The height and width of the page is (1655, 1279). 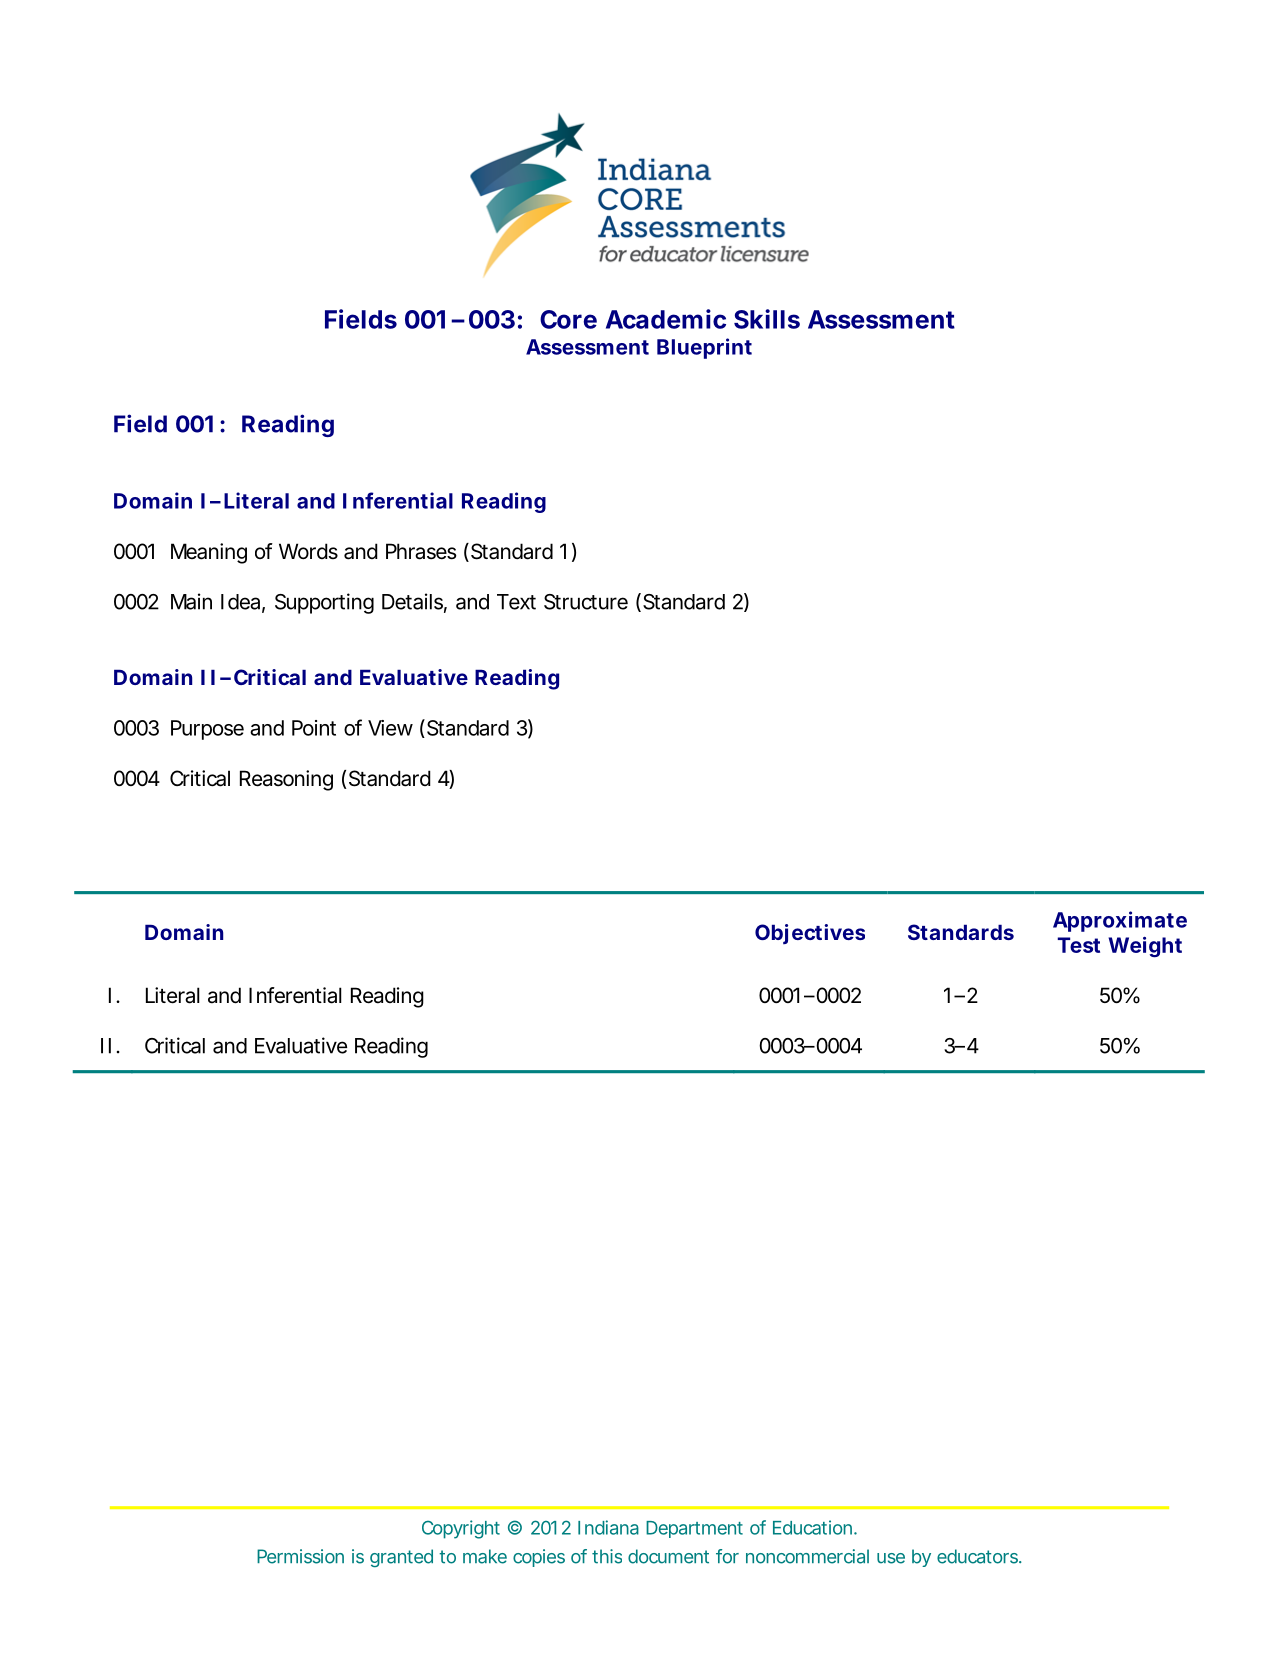 What do you see at coordinates (1145, 947) in the page?
I see `Weight` at bounding box center [1145, 947].
